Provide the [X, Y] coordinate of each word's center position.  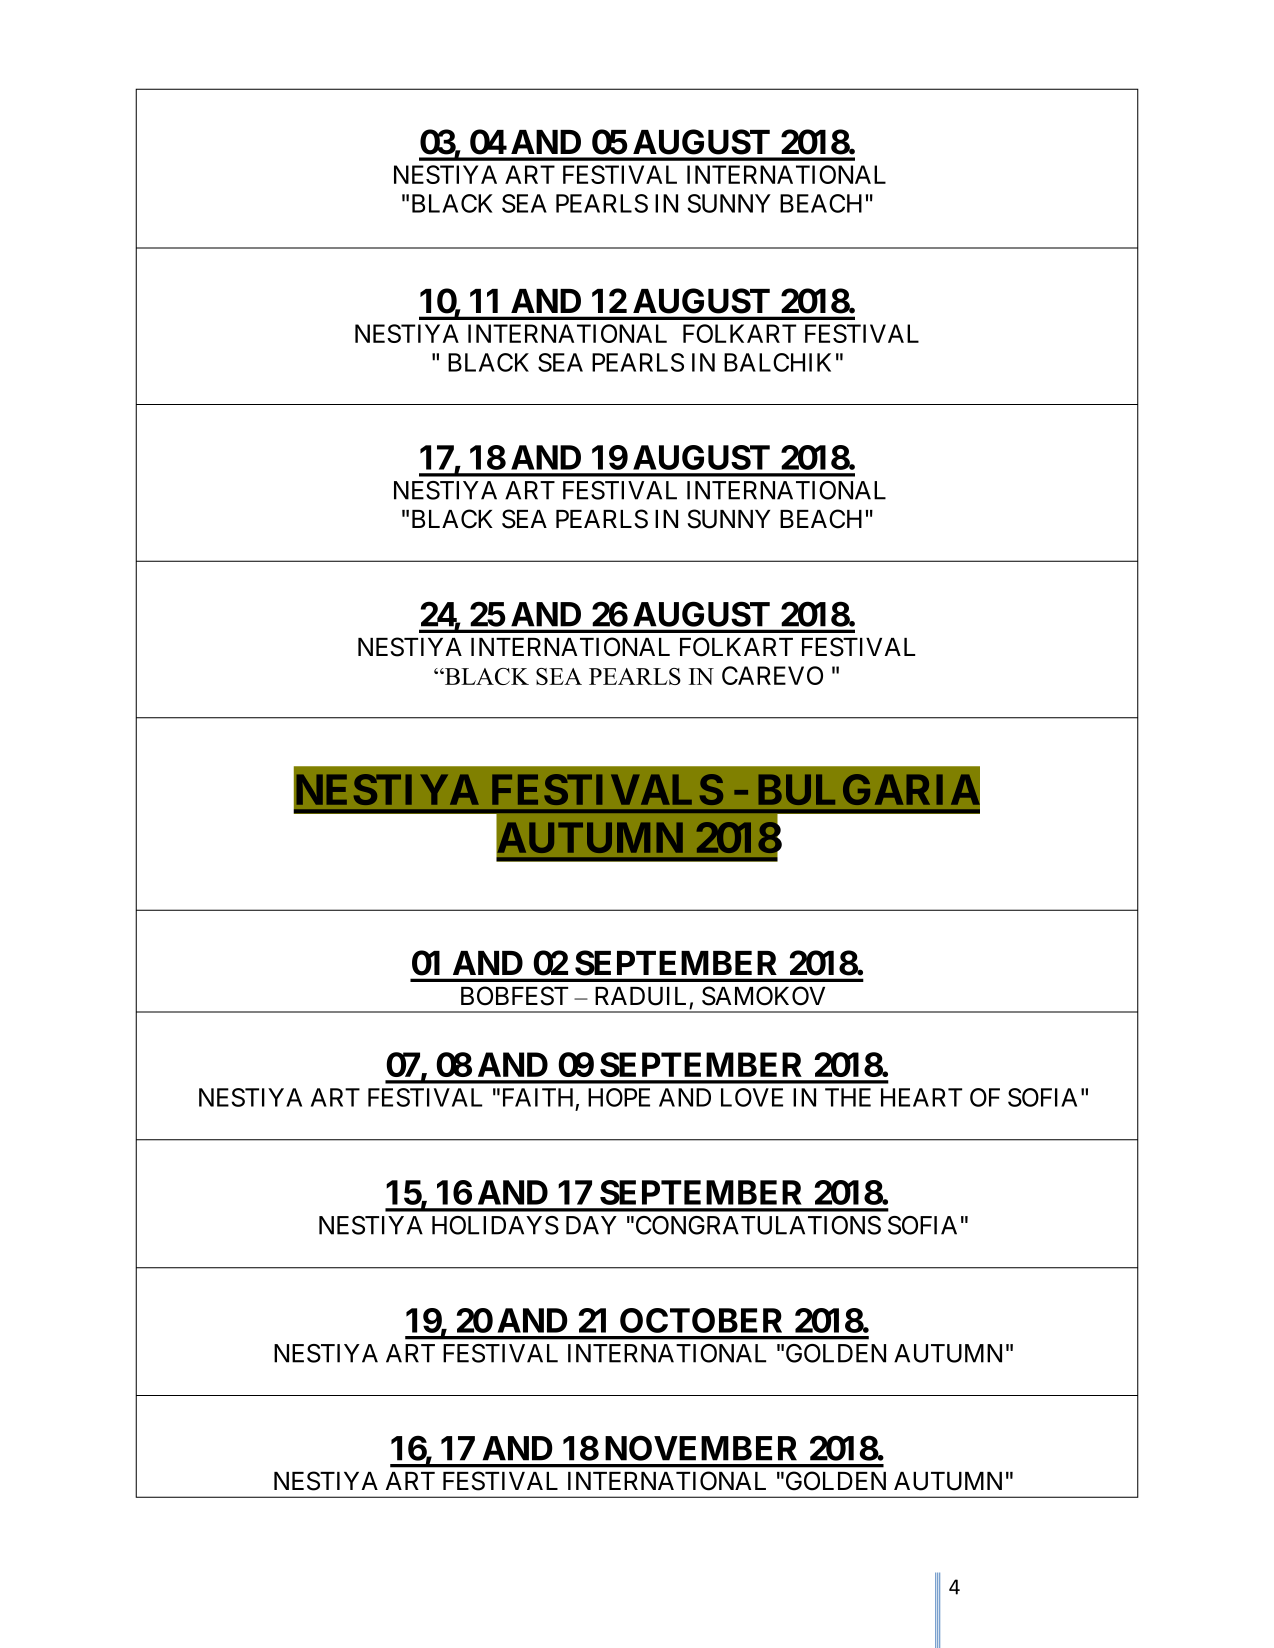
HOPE [619, 1097]
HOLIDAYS [495, 1225]
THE [848, 1097]
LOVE [752, 1097]
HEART [921, 1097]
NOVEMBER [701, 1448]
